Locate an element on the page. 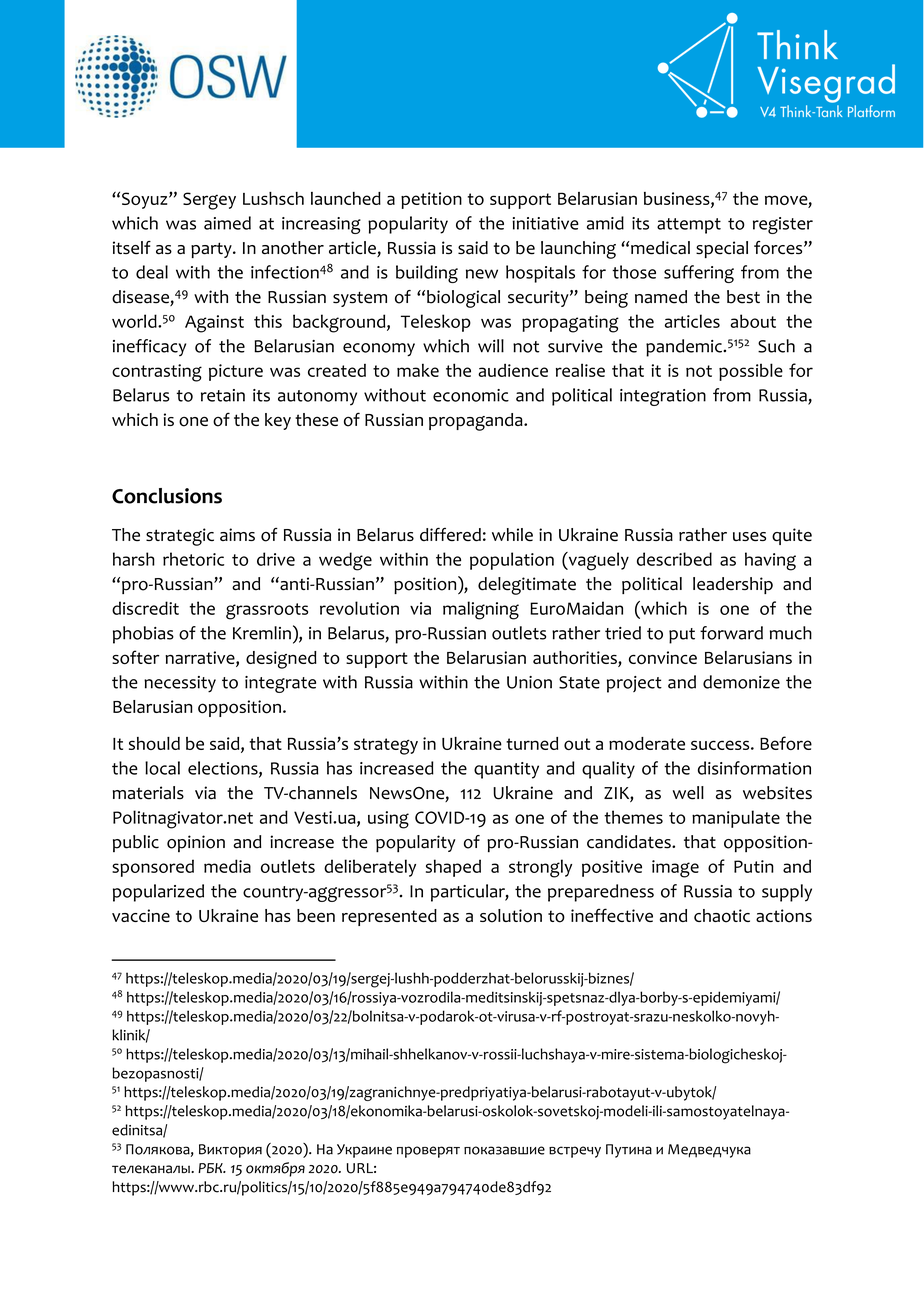 Image resolution: width=924 pixels, height=1308 pixels. turned is located at coordinates (532, 743).
